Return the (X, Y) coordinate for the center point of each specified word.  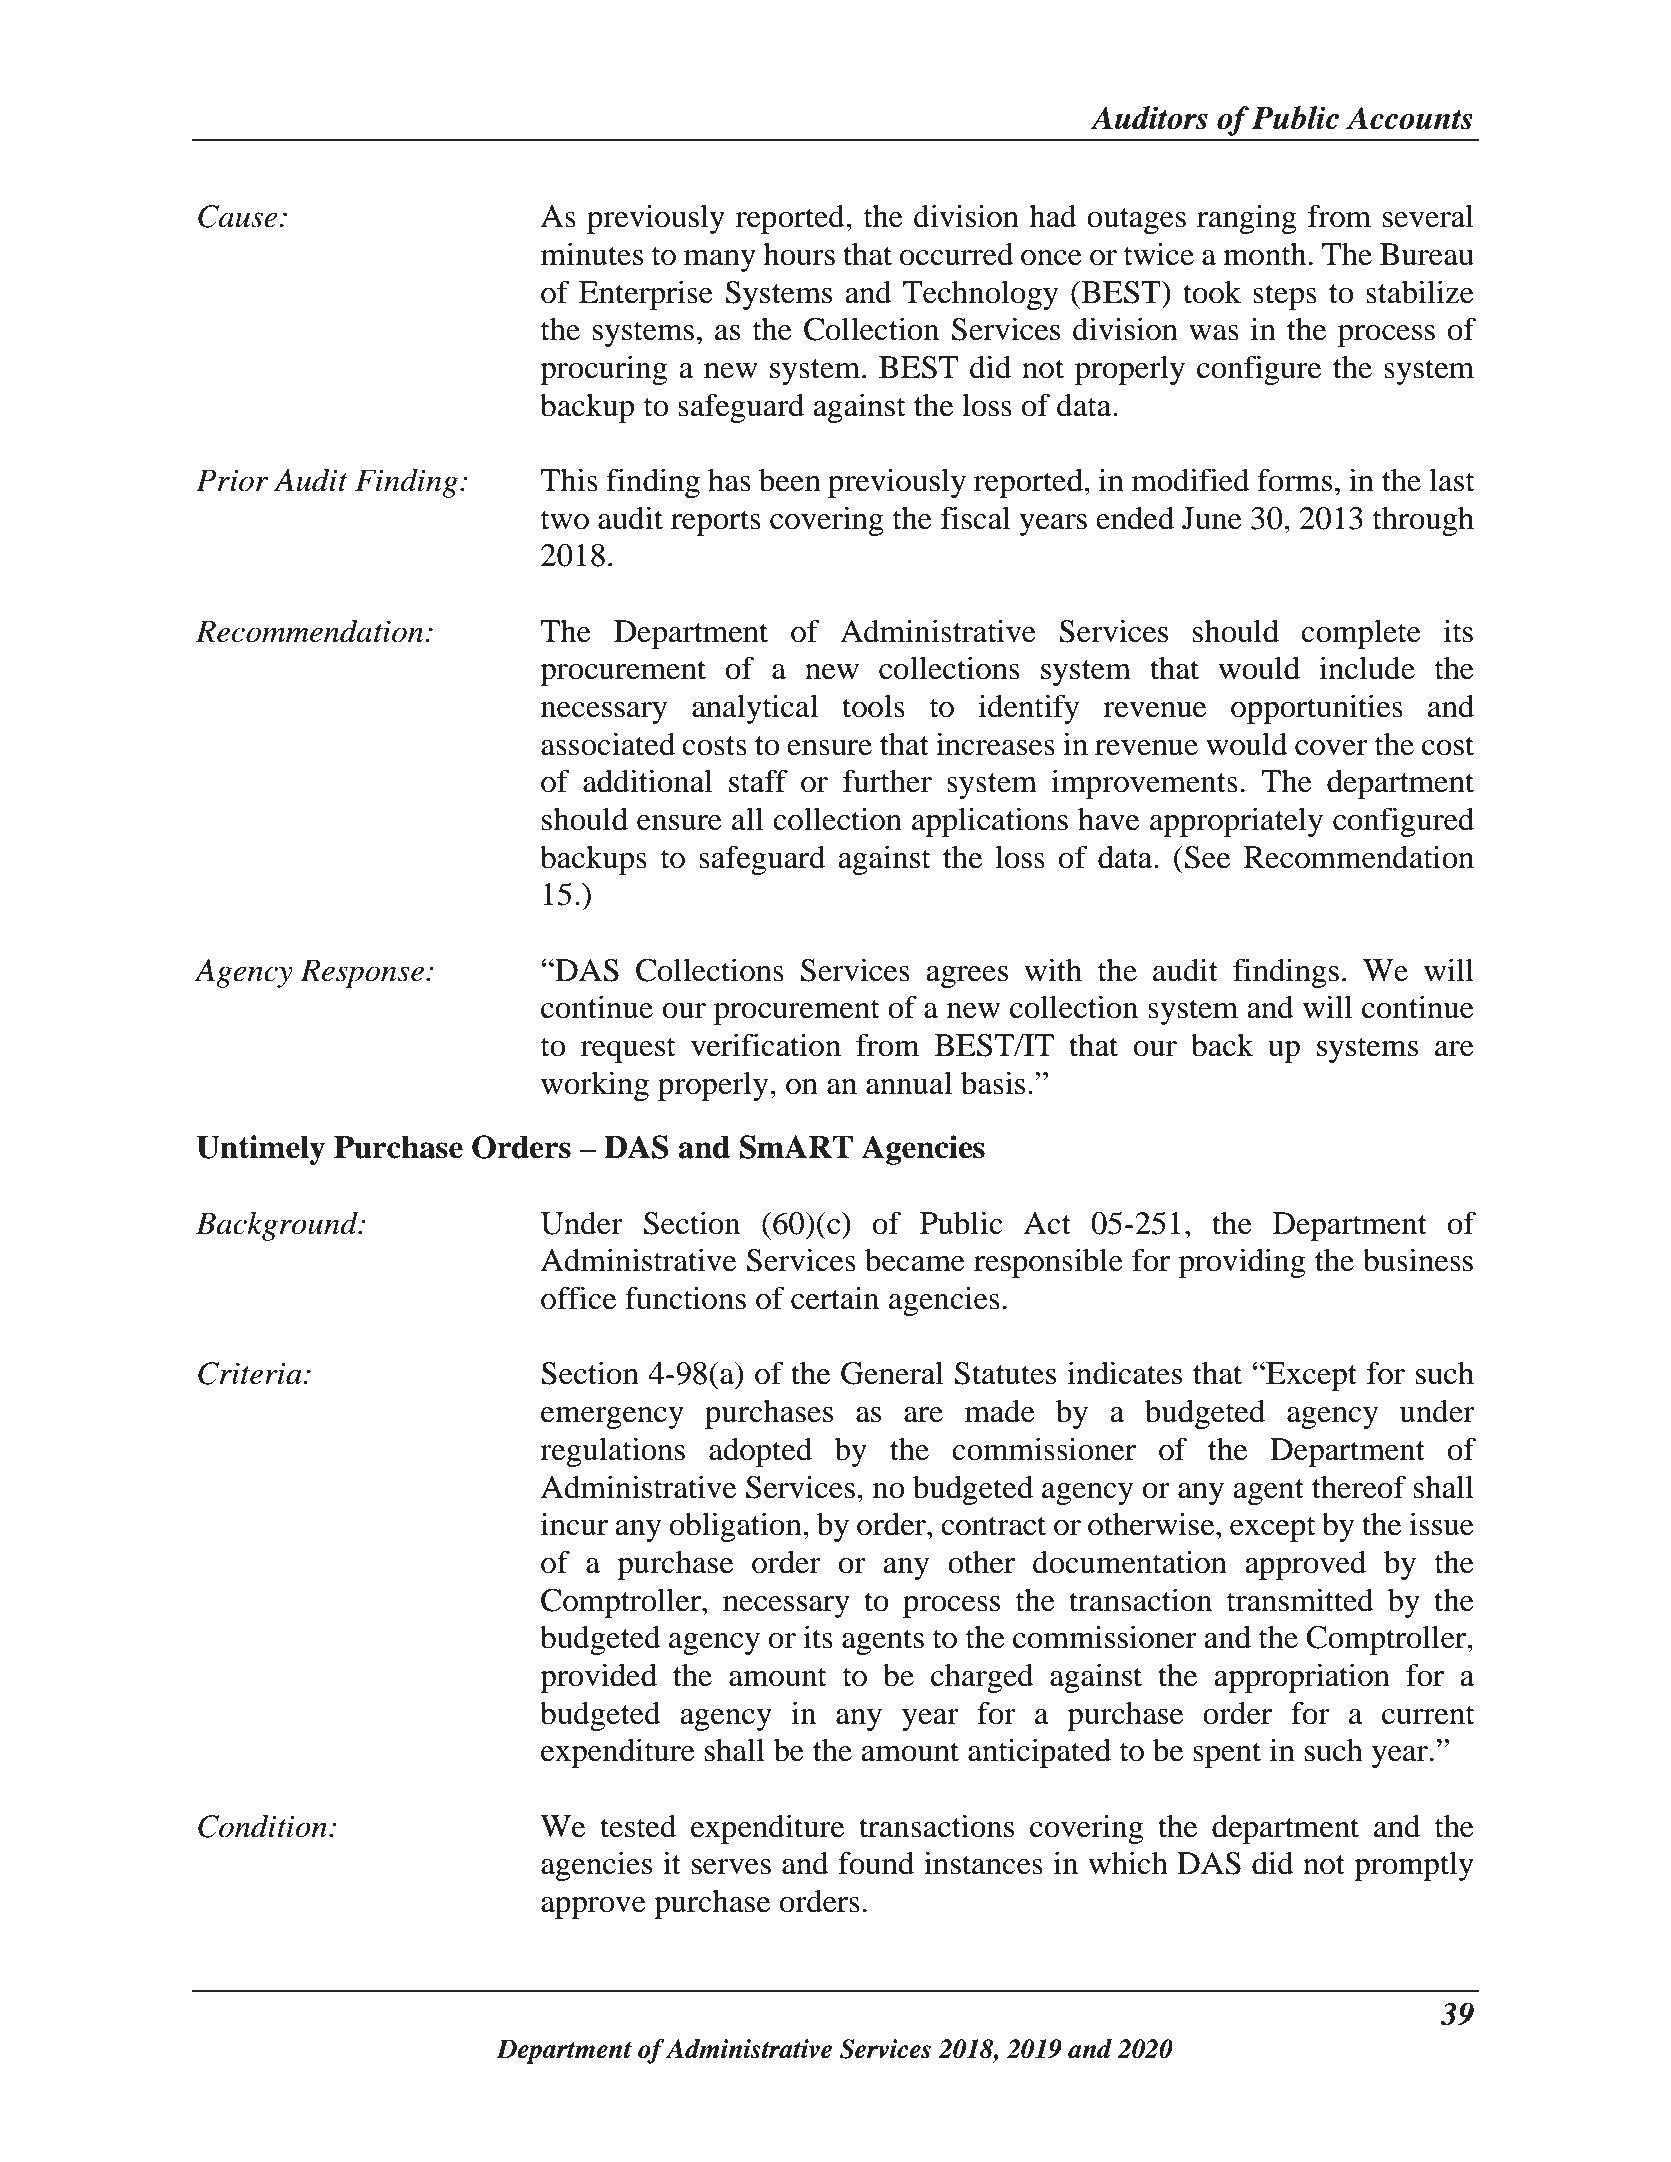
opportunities (1317, 709)
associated (608, 744)
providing (1242, 1263)
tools (873, 706)
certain (835, 1298)
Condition (262, 1826)
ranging (1247, 219)
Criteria (251, 1373)
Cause (238, 216)
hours (799, 254)
